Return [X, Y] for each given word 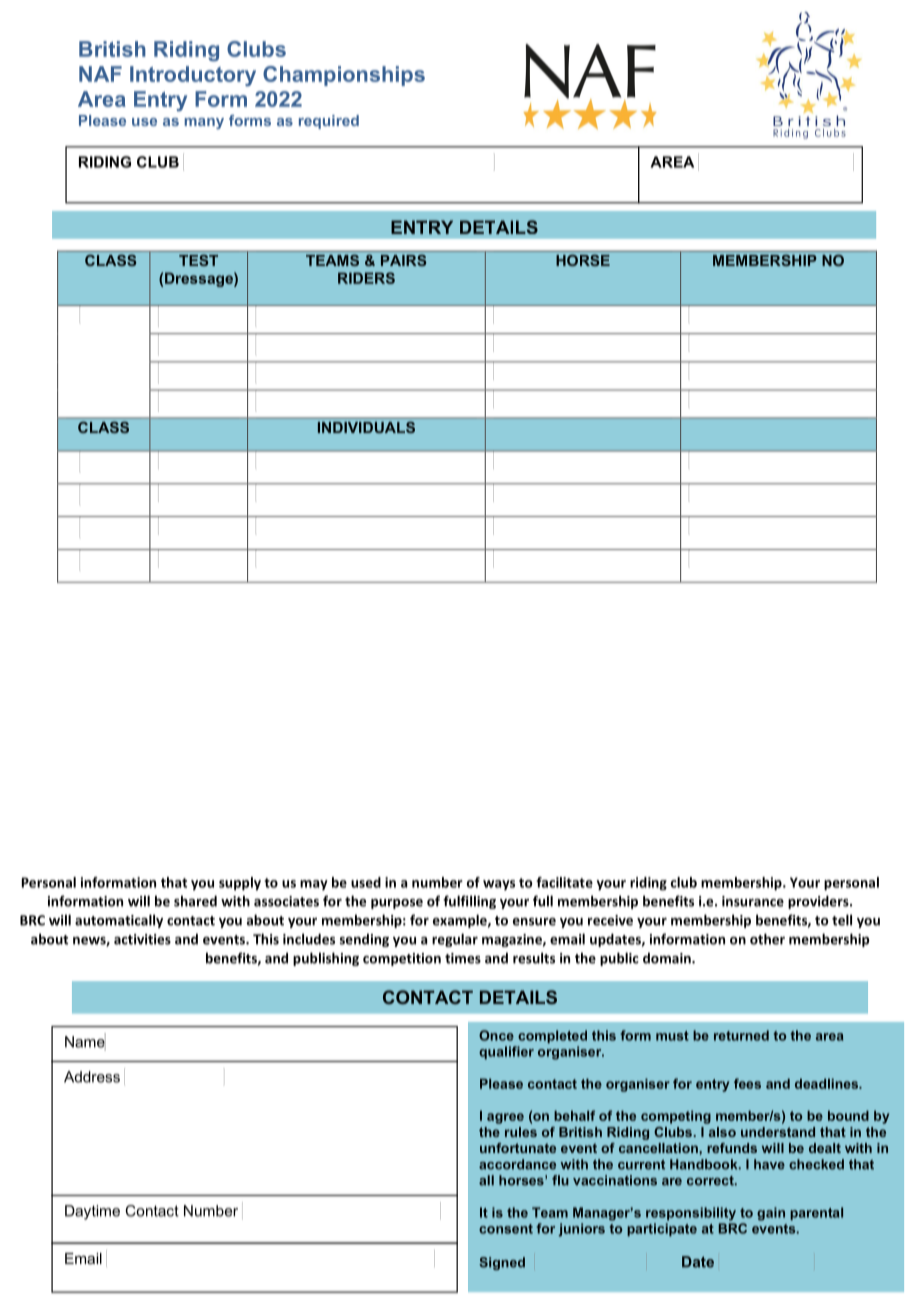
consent [506, 1229]
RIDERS [366, 278]
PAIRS [404, 260]
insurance [753, 901]
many [204, 123]
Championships [344, 76]
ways [499, 885]
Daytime [92, 1212]
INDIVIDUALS [366, 427]
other [767, 939]
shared [195, 901]
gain [771, 1214]
